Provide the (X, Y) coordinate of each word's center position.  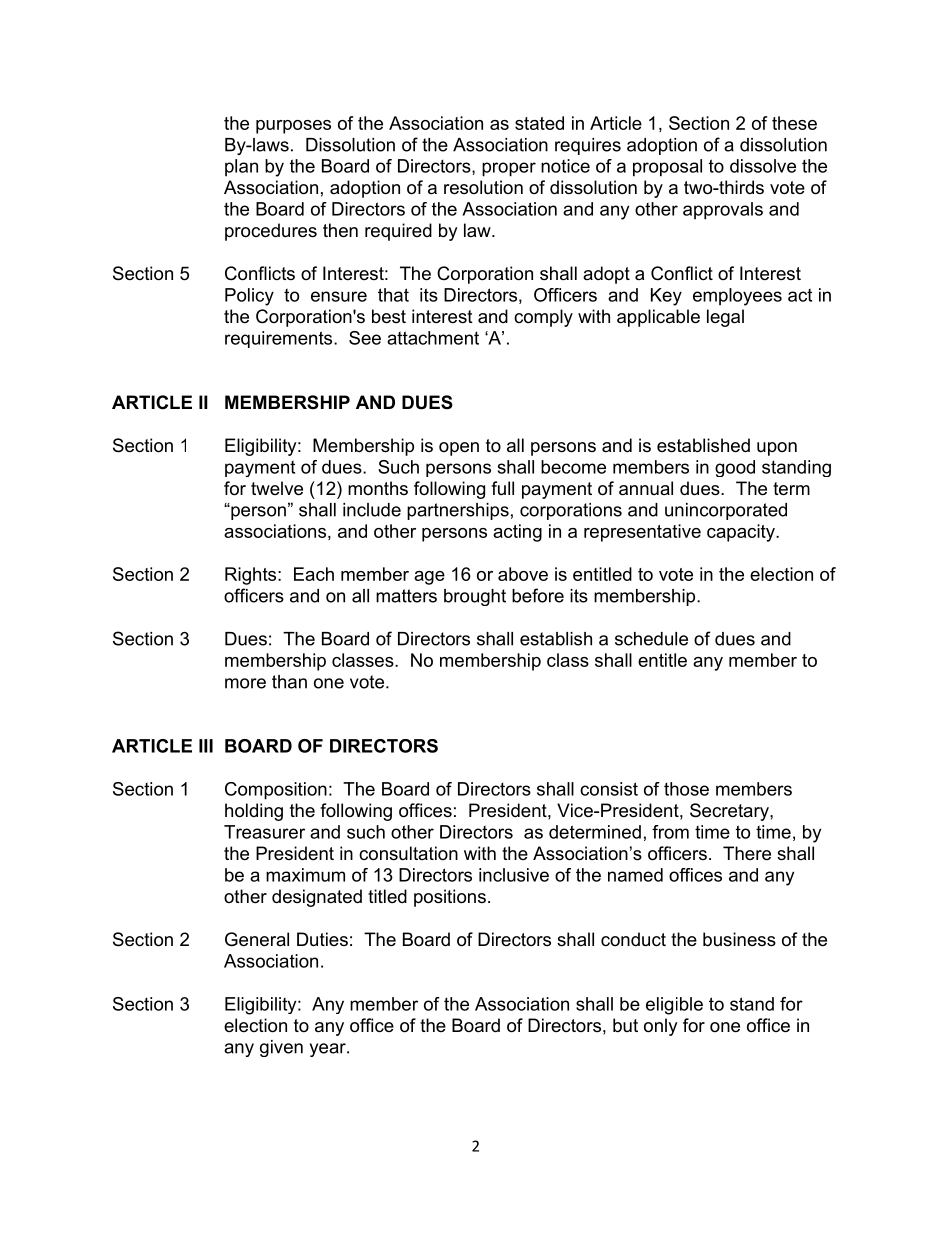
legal (725, 318)
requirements (280, 339)
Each (314, 574)
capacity (742, 533)
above (523, 574)
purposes (293, 127)
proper (509, 169)
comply (543, 318)
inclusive (514, 875)
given (281, 1048)
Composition (276, 791)
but (625, 1025)
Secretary (730, 812)
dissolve (763, 166)
